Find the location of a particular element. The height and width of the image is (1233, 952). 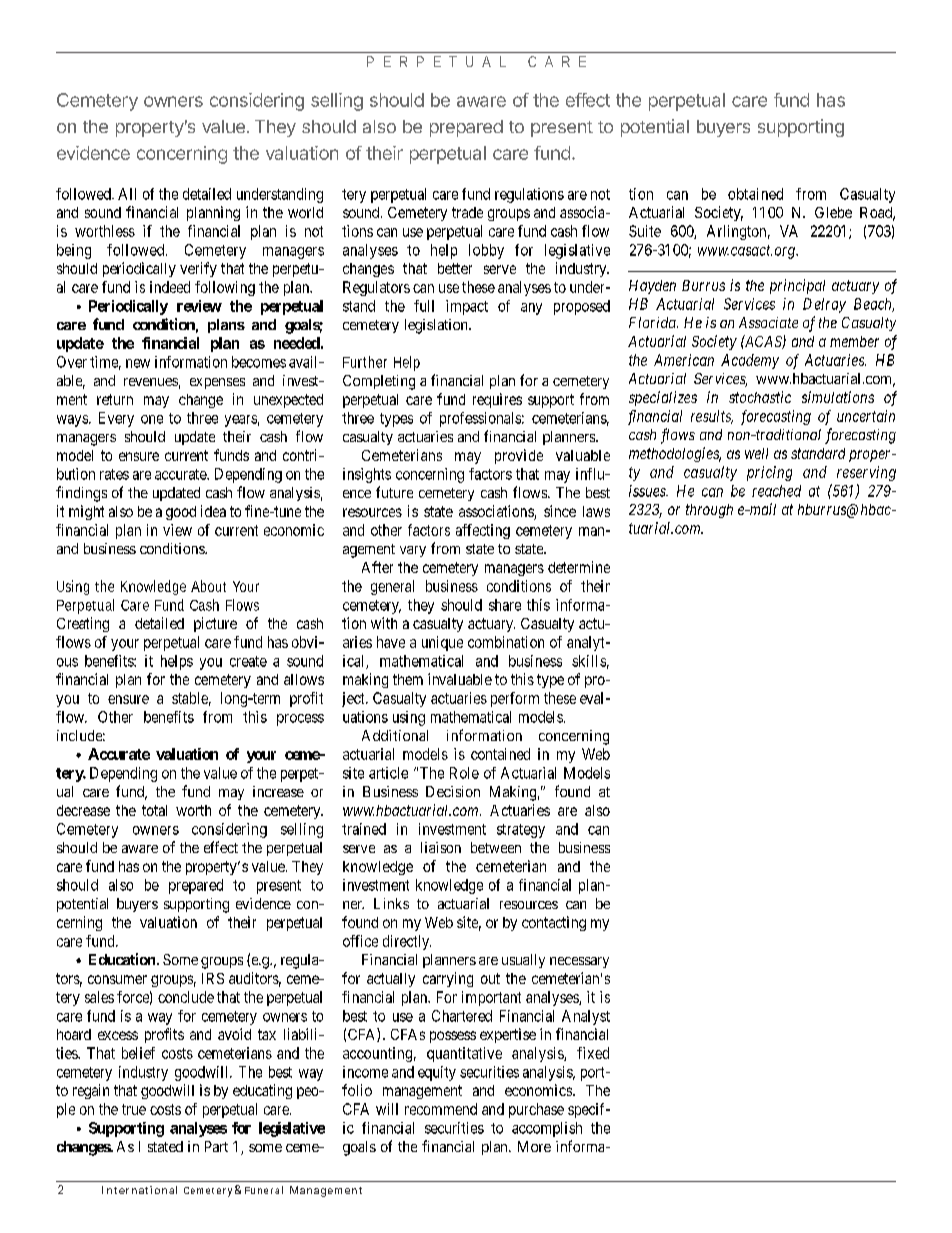

between is located at coordinates (496, 847).
